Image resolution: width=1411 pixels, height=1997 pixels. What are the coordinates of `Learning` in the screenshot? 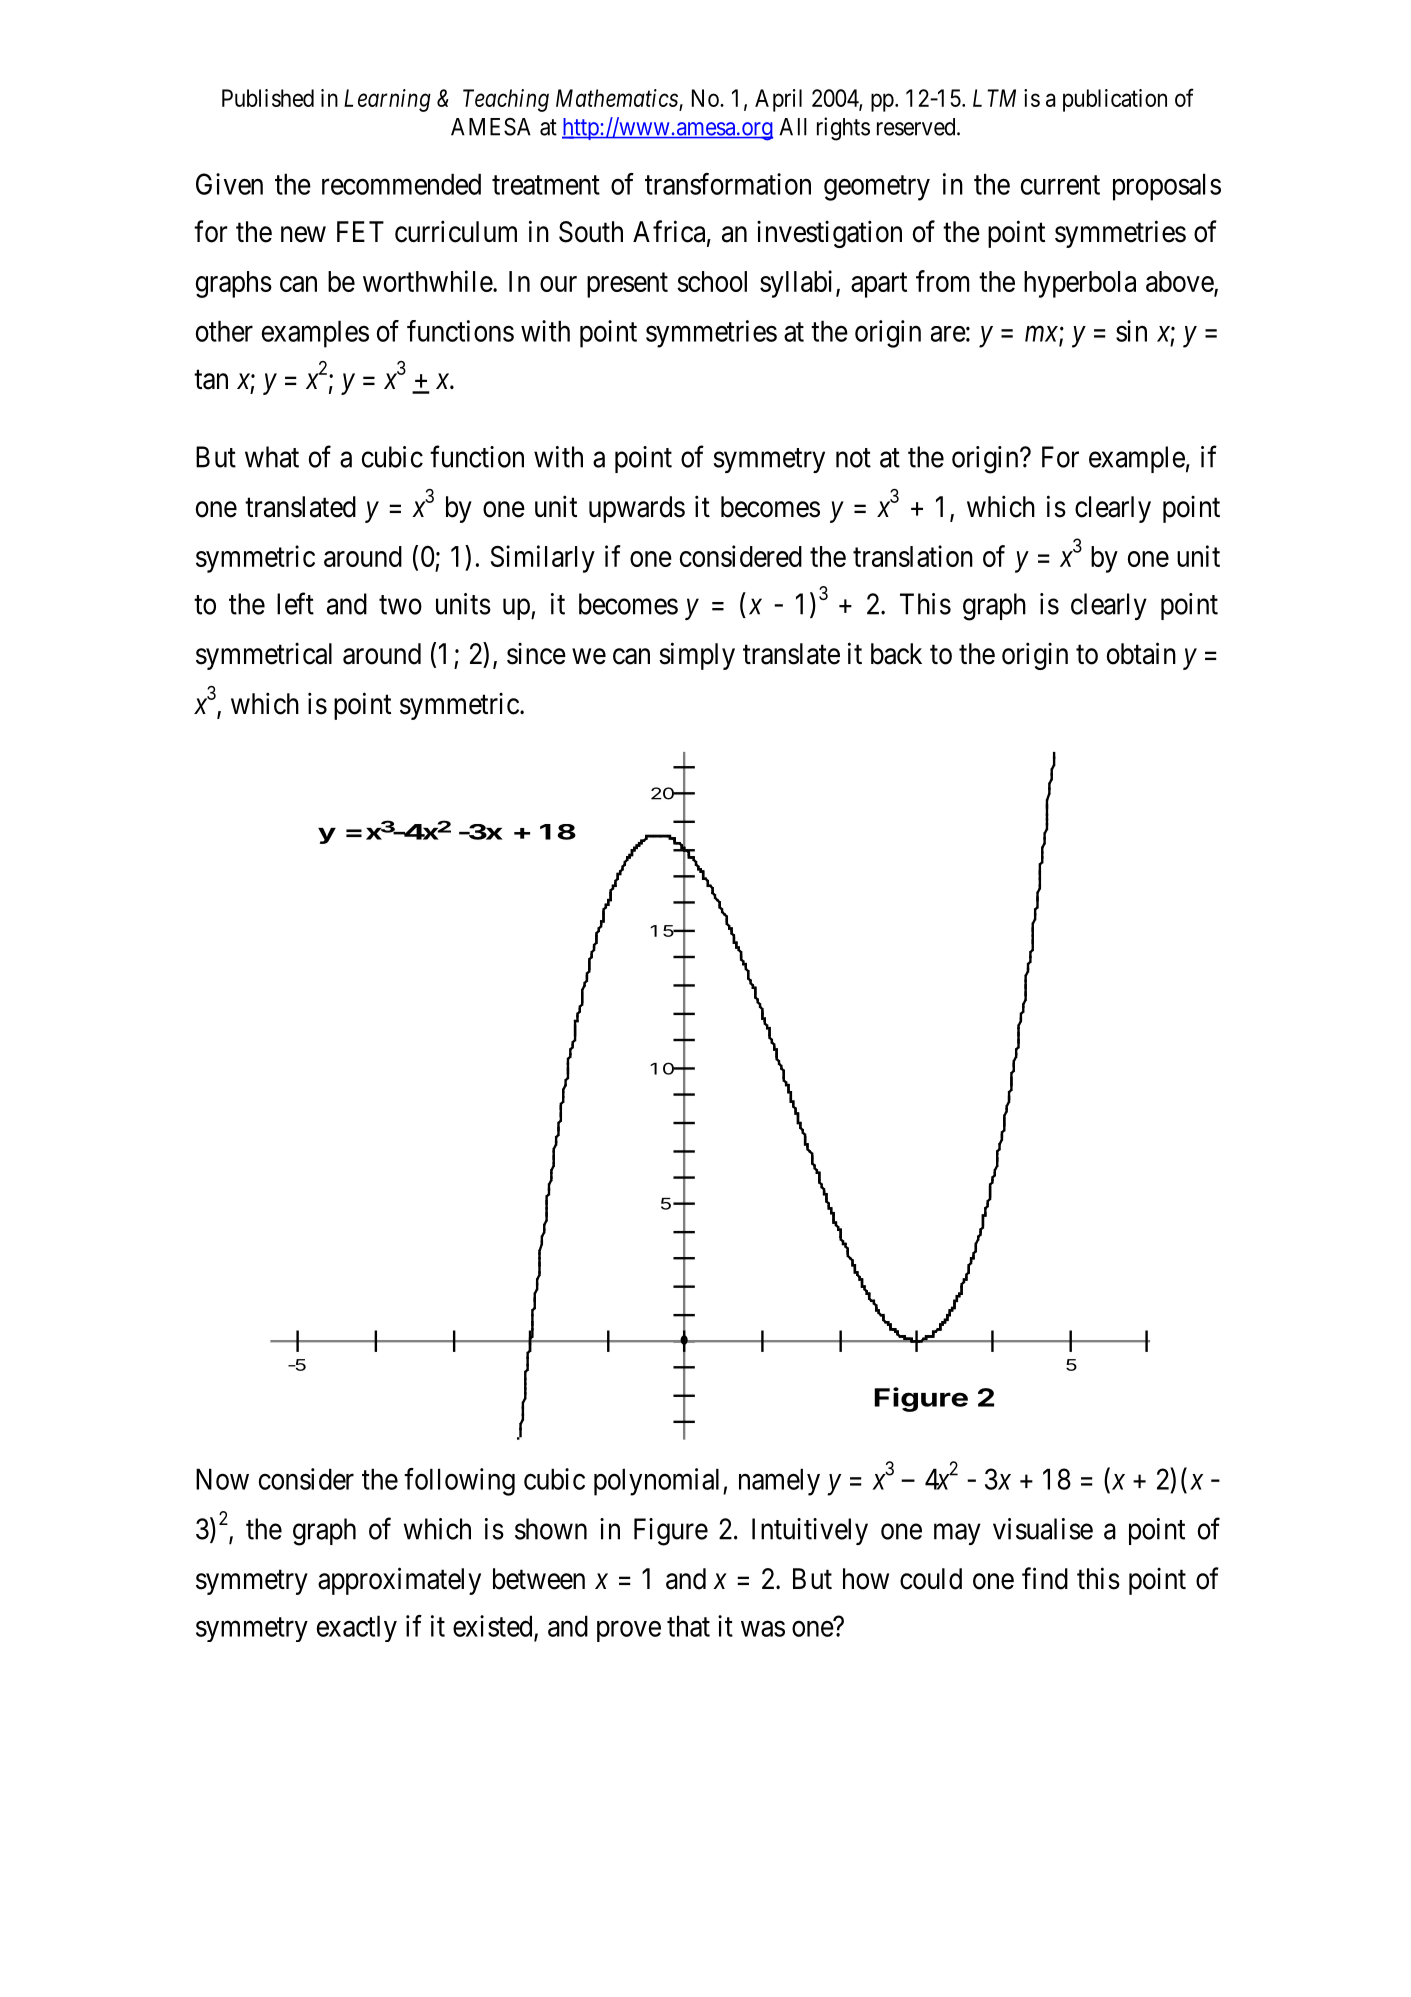 It's located at (387, 100).
